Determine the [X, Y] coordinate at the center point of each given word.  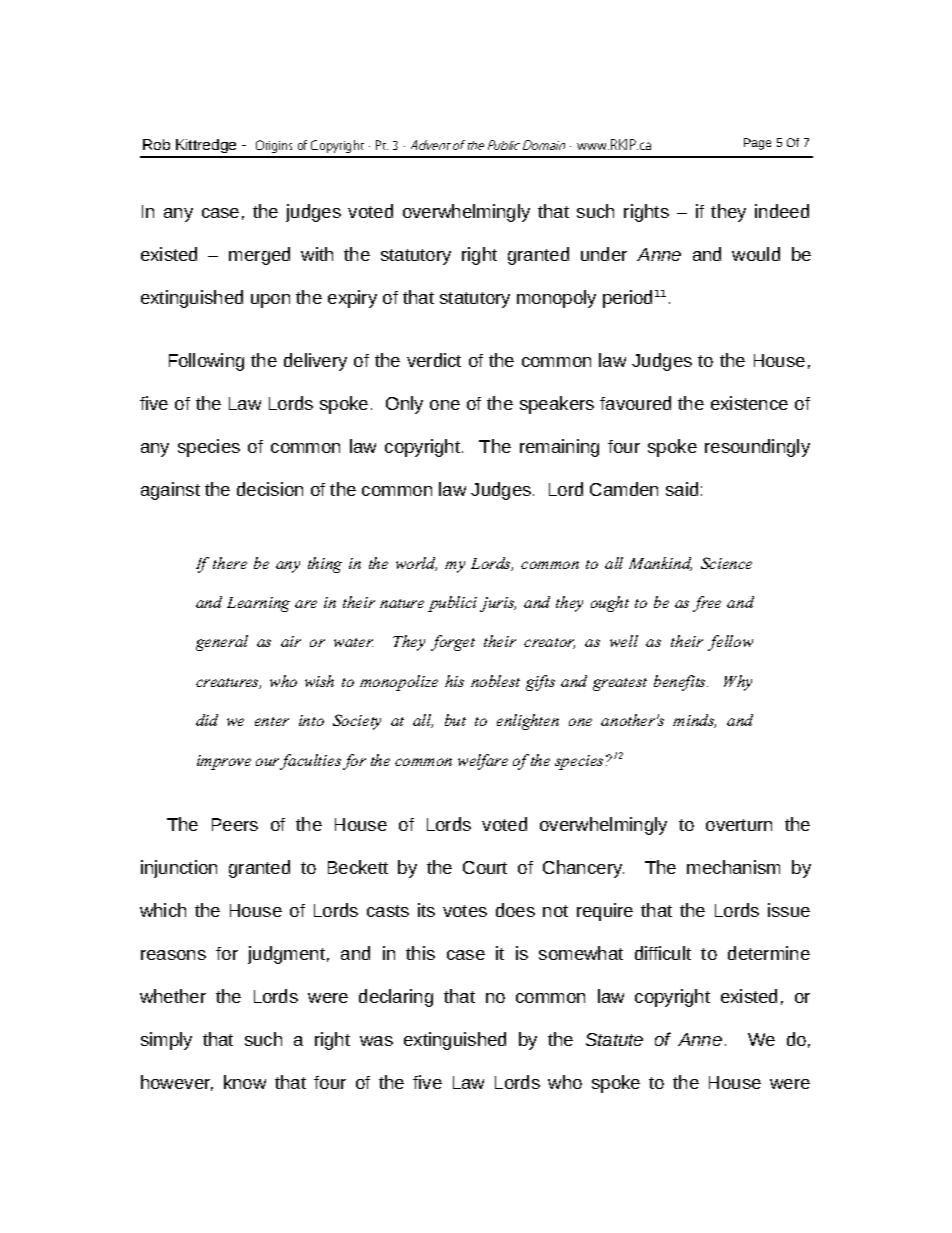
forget [453, 643]
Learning [258, 604]
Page [757, 144]
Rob [156, 144]
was [376, 1041]
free [707, 604]
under [604, 254]
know [245, 1082]
